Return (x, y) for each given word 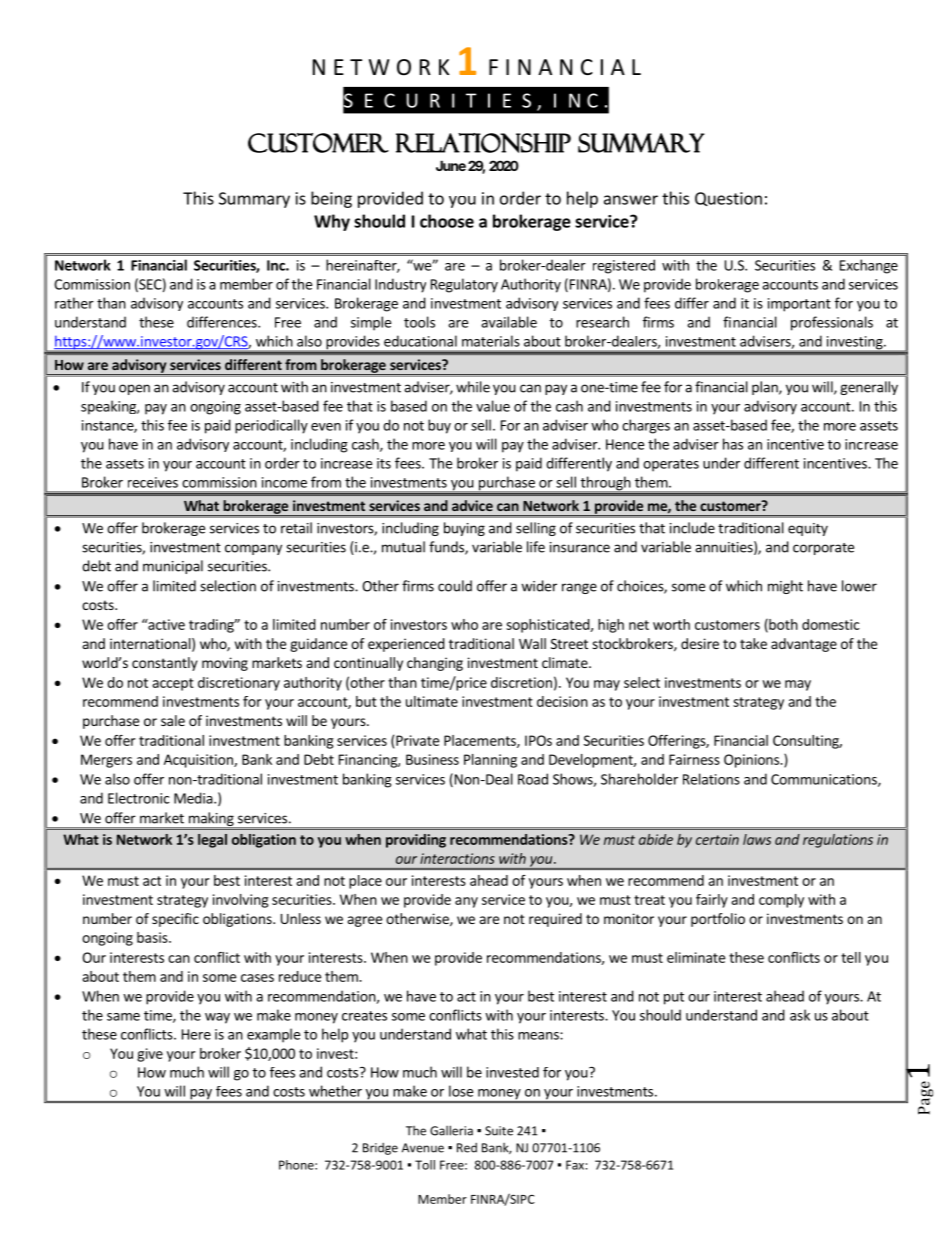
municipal (173, 567)
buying (464, 529)
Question (728, 199)
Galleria (451, 1130)
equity (808, 529)
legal (212, 841)
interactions (457, 858)
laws (757, 839)
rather (74, 303)
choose (447, 221)
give (150, 1055)
